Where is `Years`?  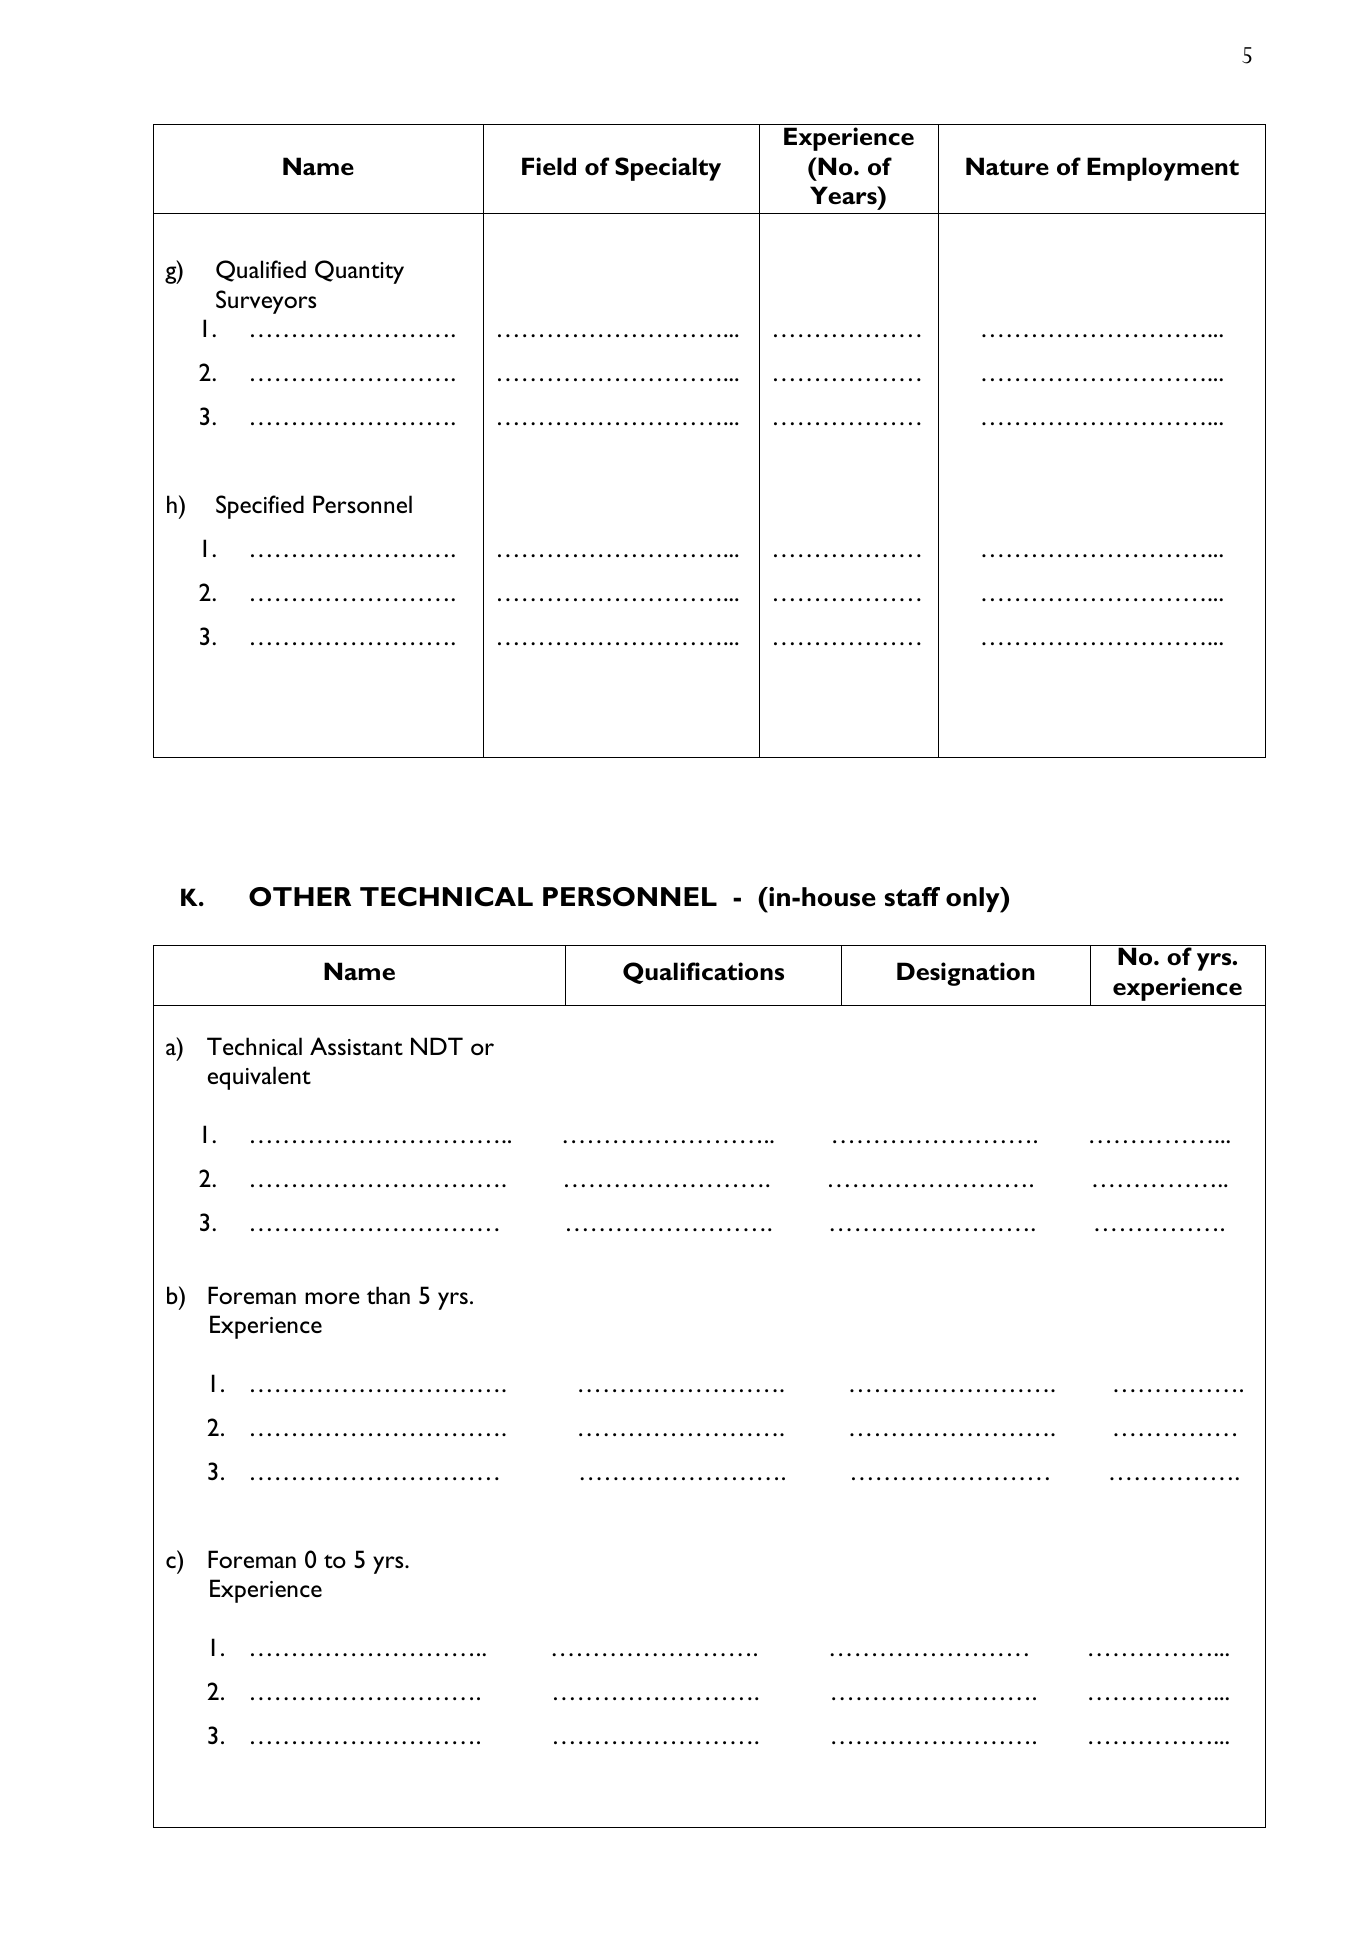
Years is located at coordinates (844, 195).
